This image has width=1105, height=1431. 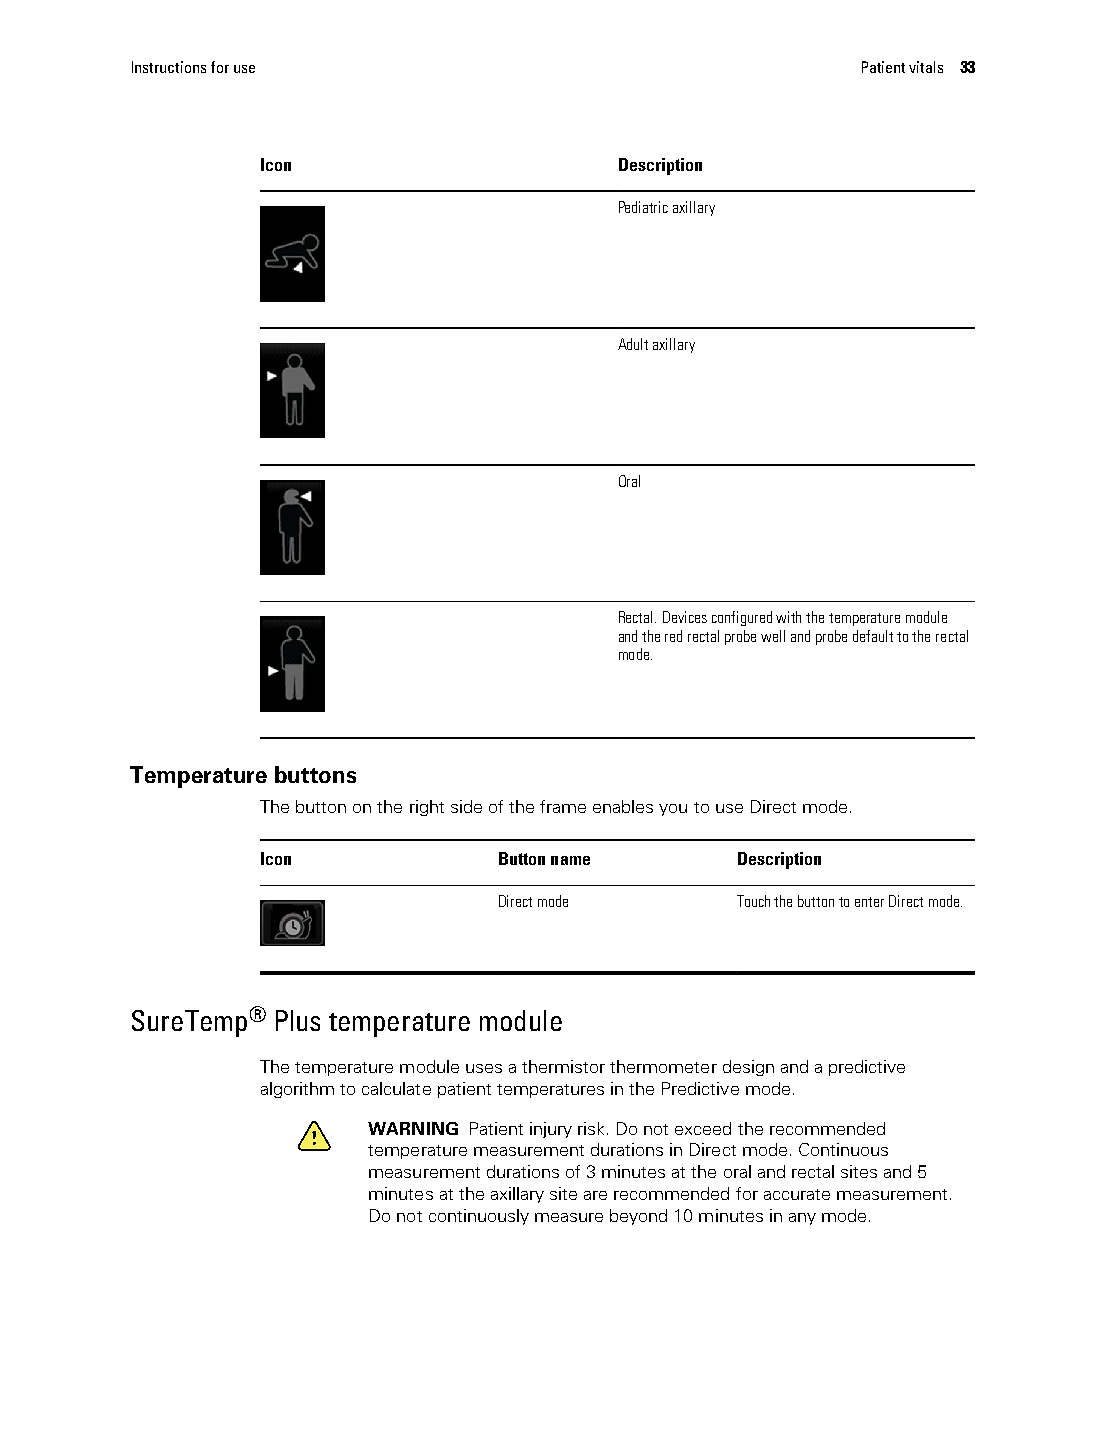 I want to click on Instructions, so click(x=169, y=67).
